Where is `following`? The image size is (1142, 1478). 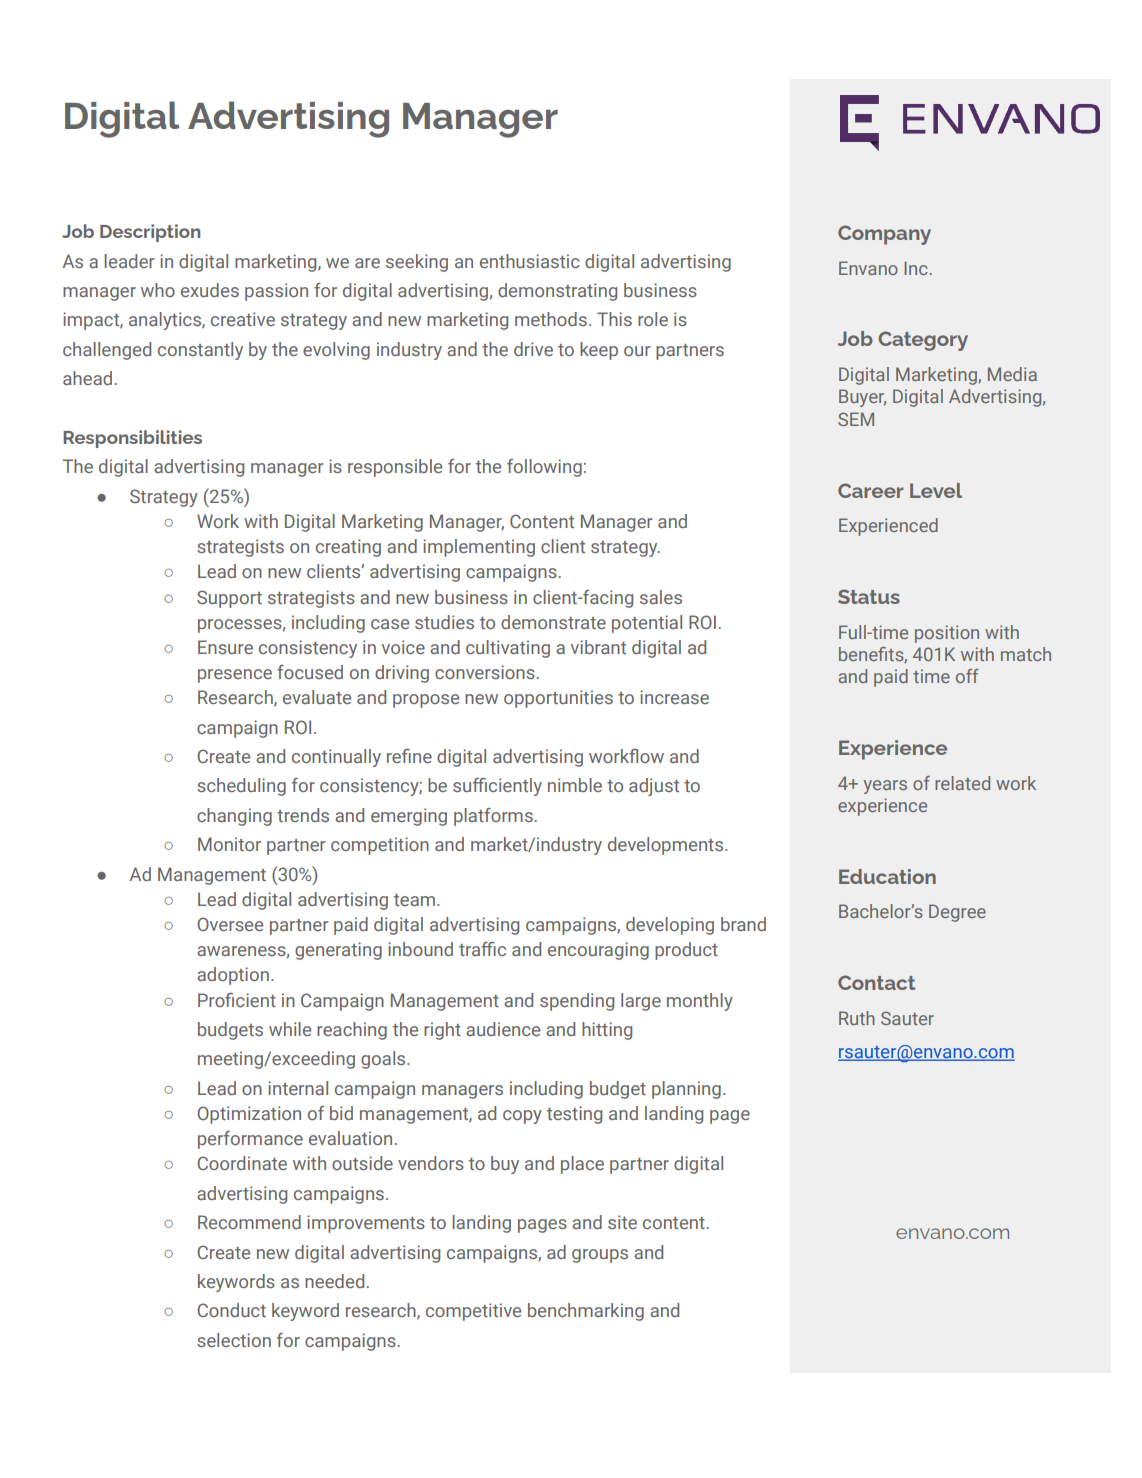
following is located at coordinates (544, 468).
